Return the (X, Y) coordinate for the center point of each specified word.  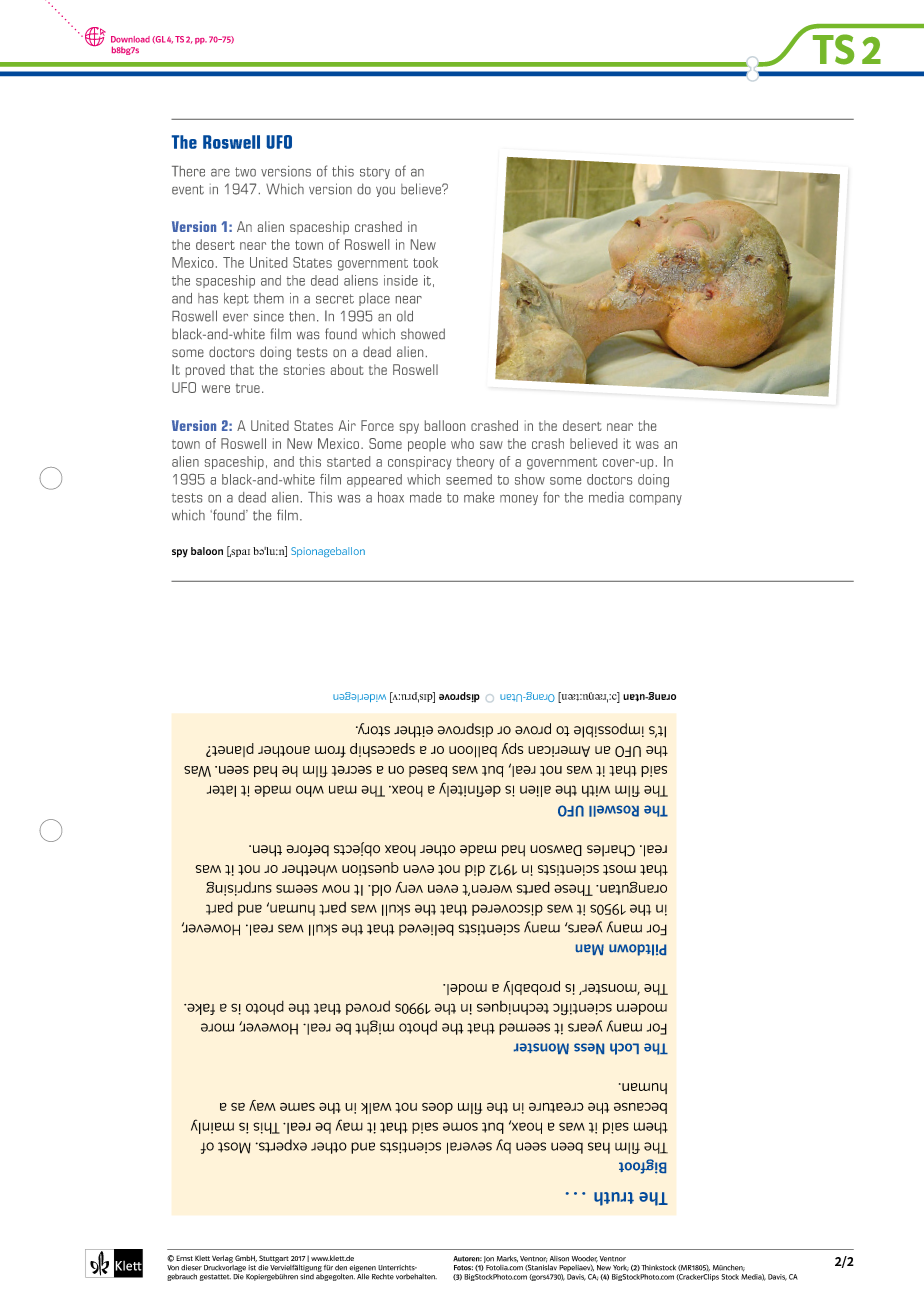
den (341, 1268)
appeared (374, 480)
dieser (191, 1268)
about (347, 369)
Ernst (184, 1258)
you (385, 192)
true (248, 388)
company (656, 500)
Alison (559, 1259)
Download (130, 39)
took (425, 262)
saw (491, 445)
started (348, 461)
